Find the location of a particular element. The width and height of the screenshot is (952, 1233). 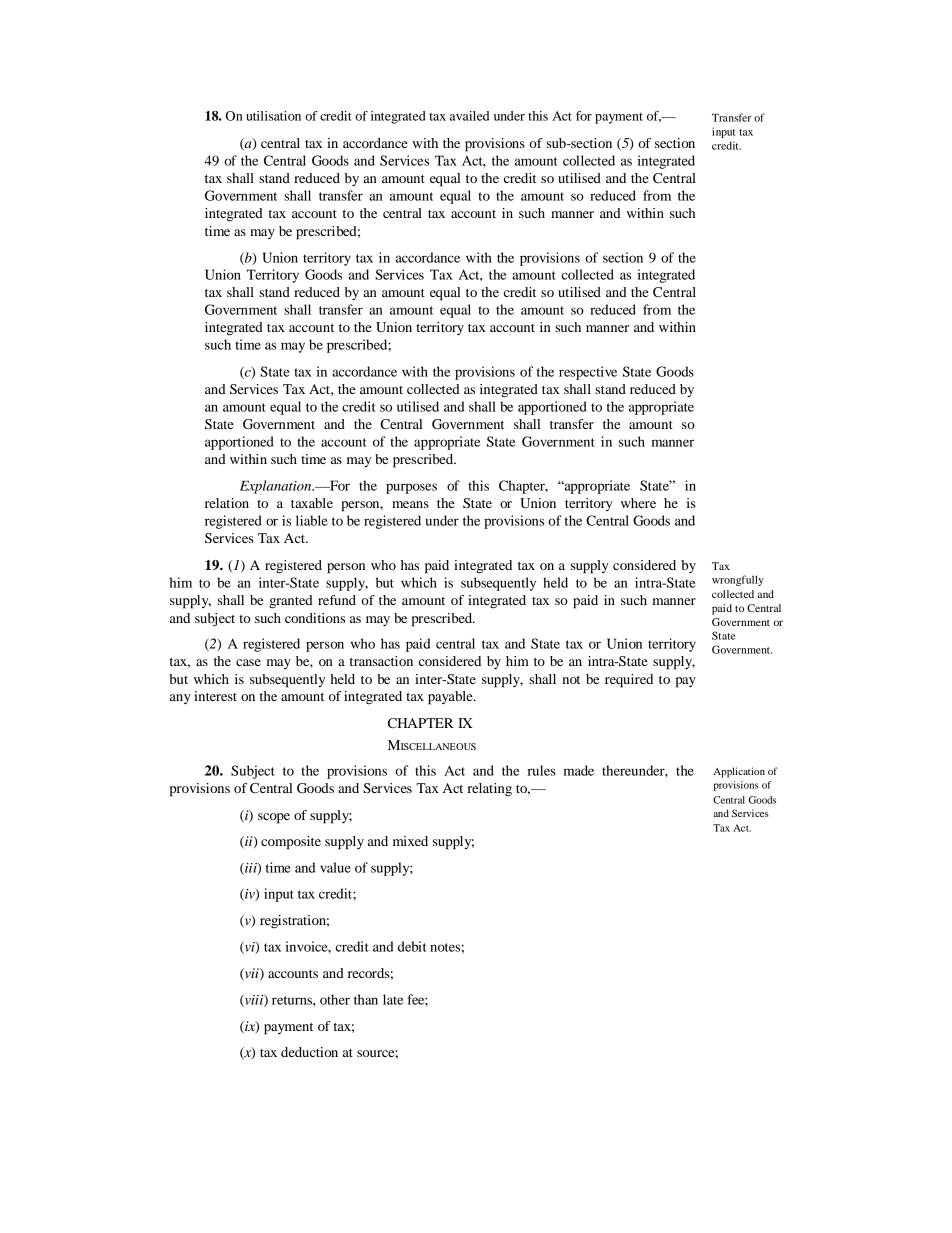

utilisation is located at coordinates (273, 116).
